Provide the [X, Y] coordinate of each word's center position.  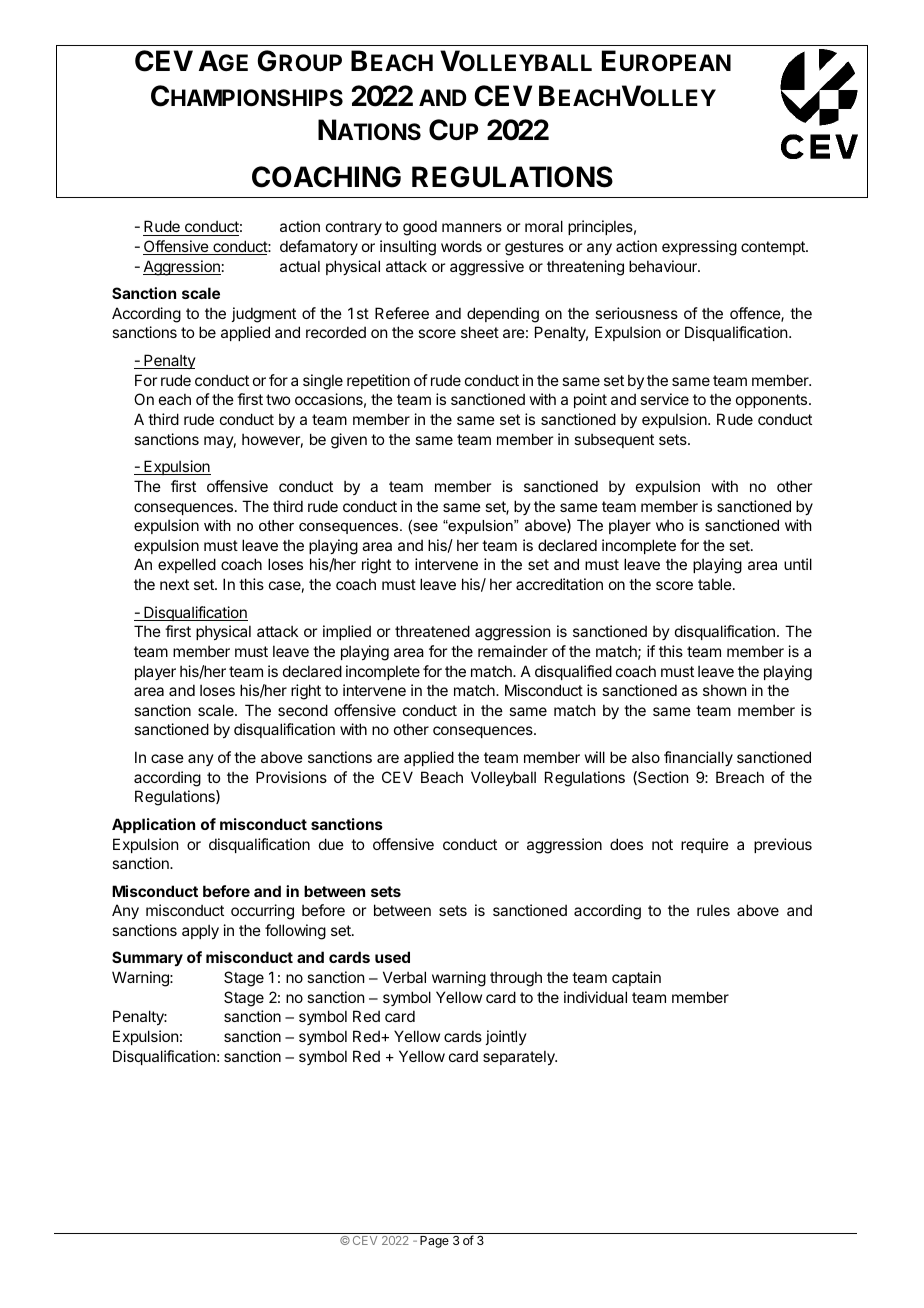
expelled [187, 565]
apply [200, 931]
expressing [699, 248]
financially [698, 758]
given [349, 441]
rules [713, 910]
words [461, 246]
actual [300, 266]
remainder [513, 651]
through [516, 979]
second [303, 710]
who [670, 525]
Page [434, 1242]
